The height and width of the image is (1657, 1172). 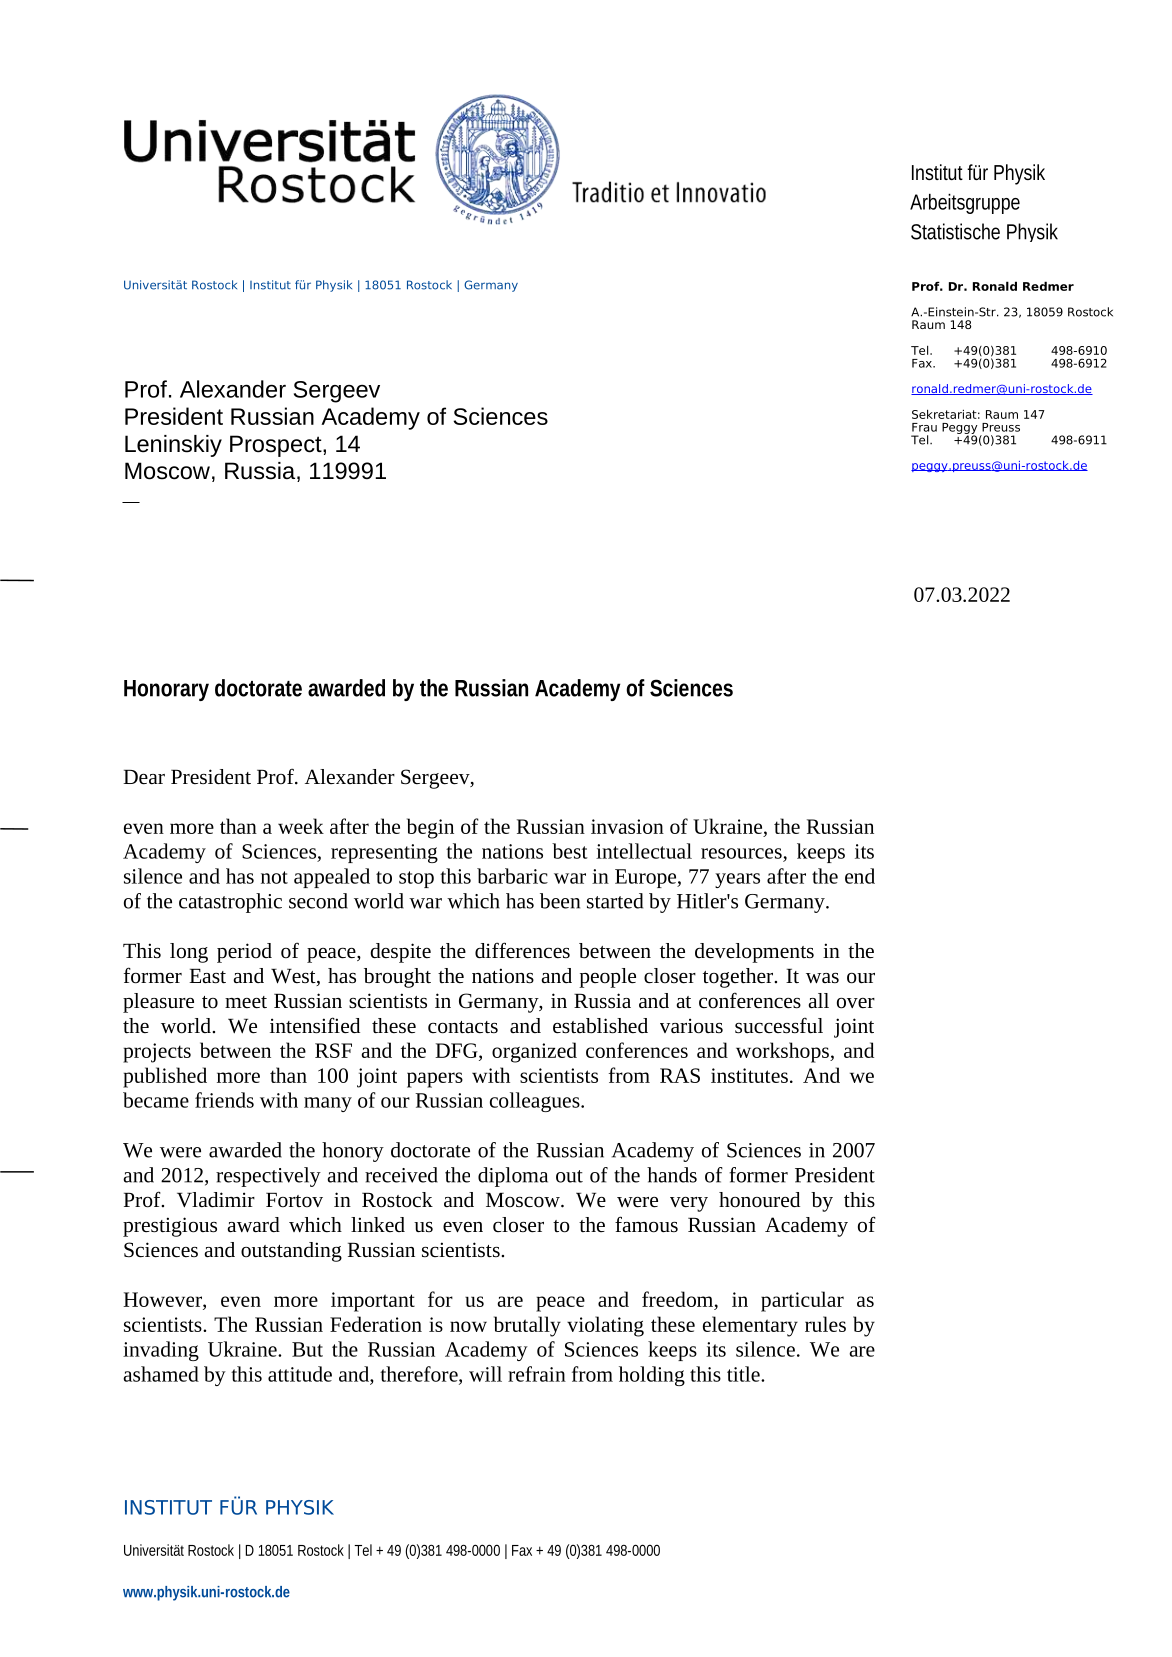 I want to click on But, so click(x=307, y=1349).
